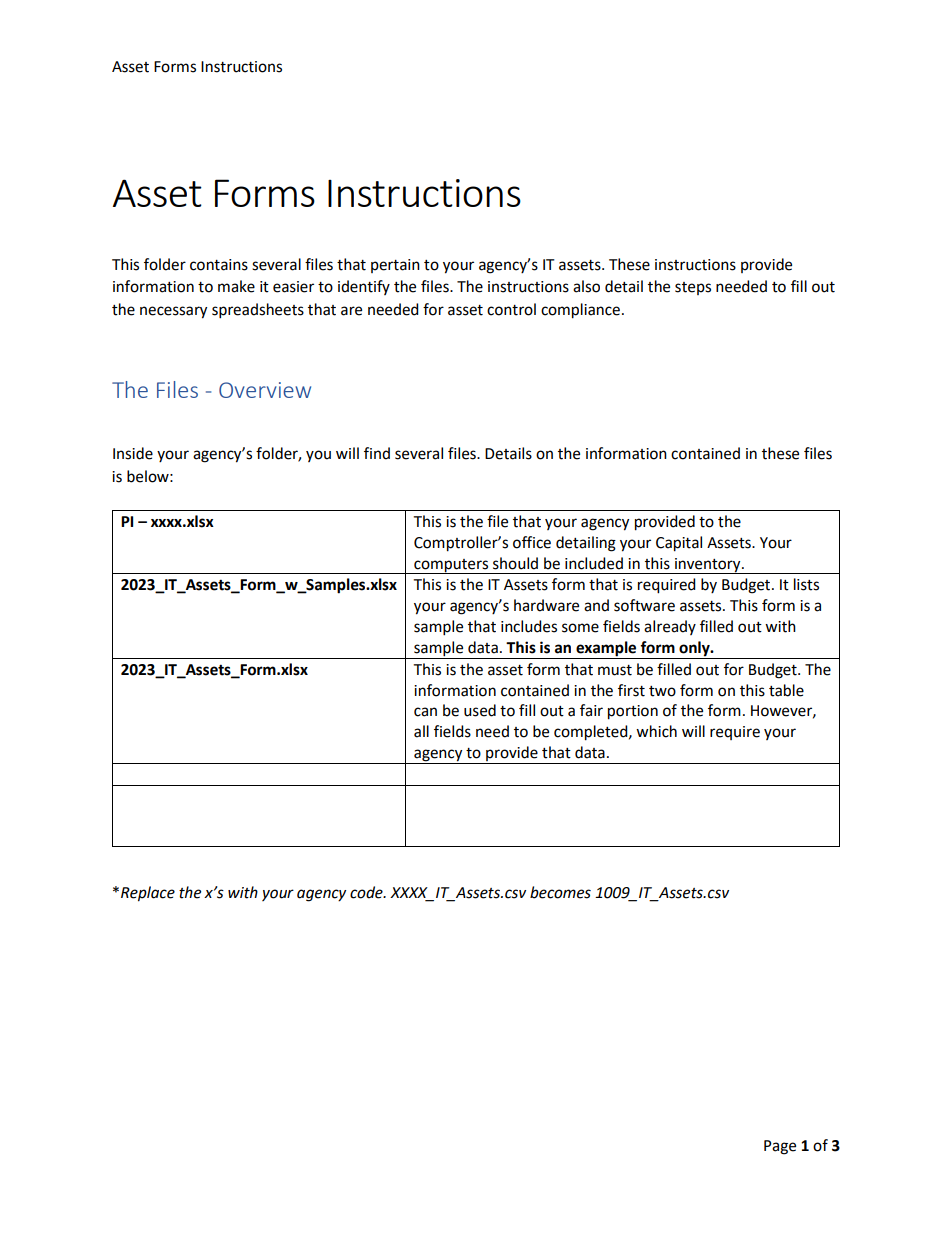 The height and width of the image is (1233, 952). What do you see at coordinates (560, 892) in the image?
I see `becomes` at bounding box center [560, 892].
